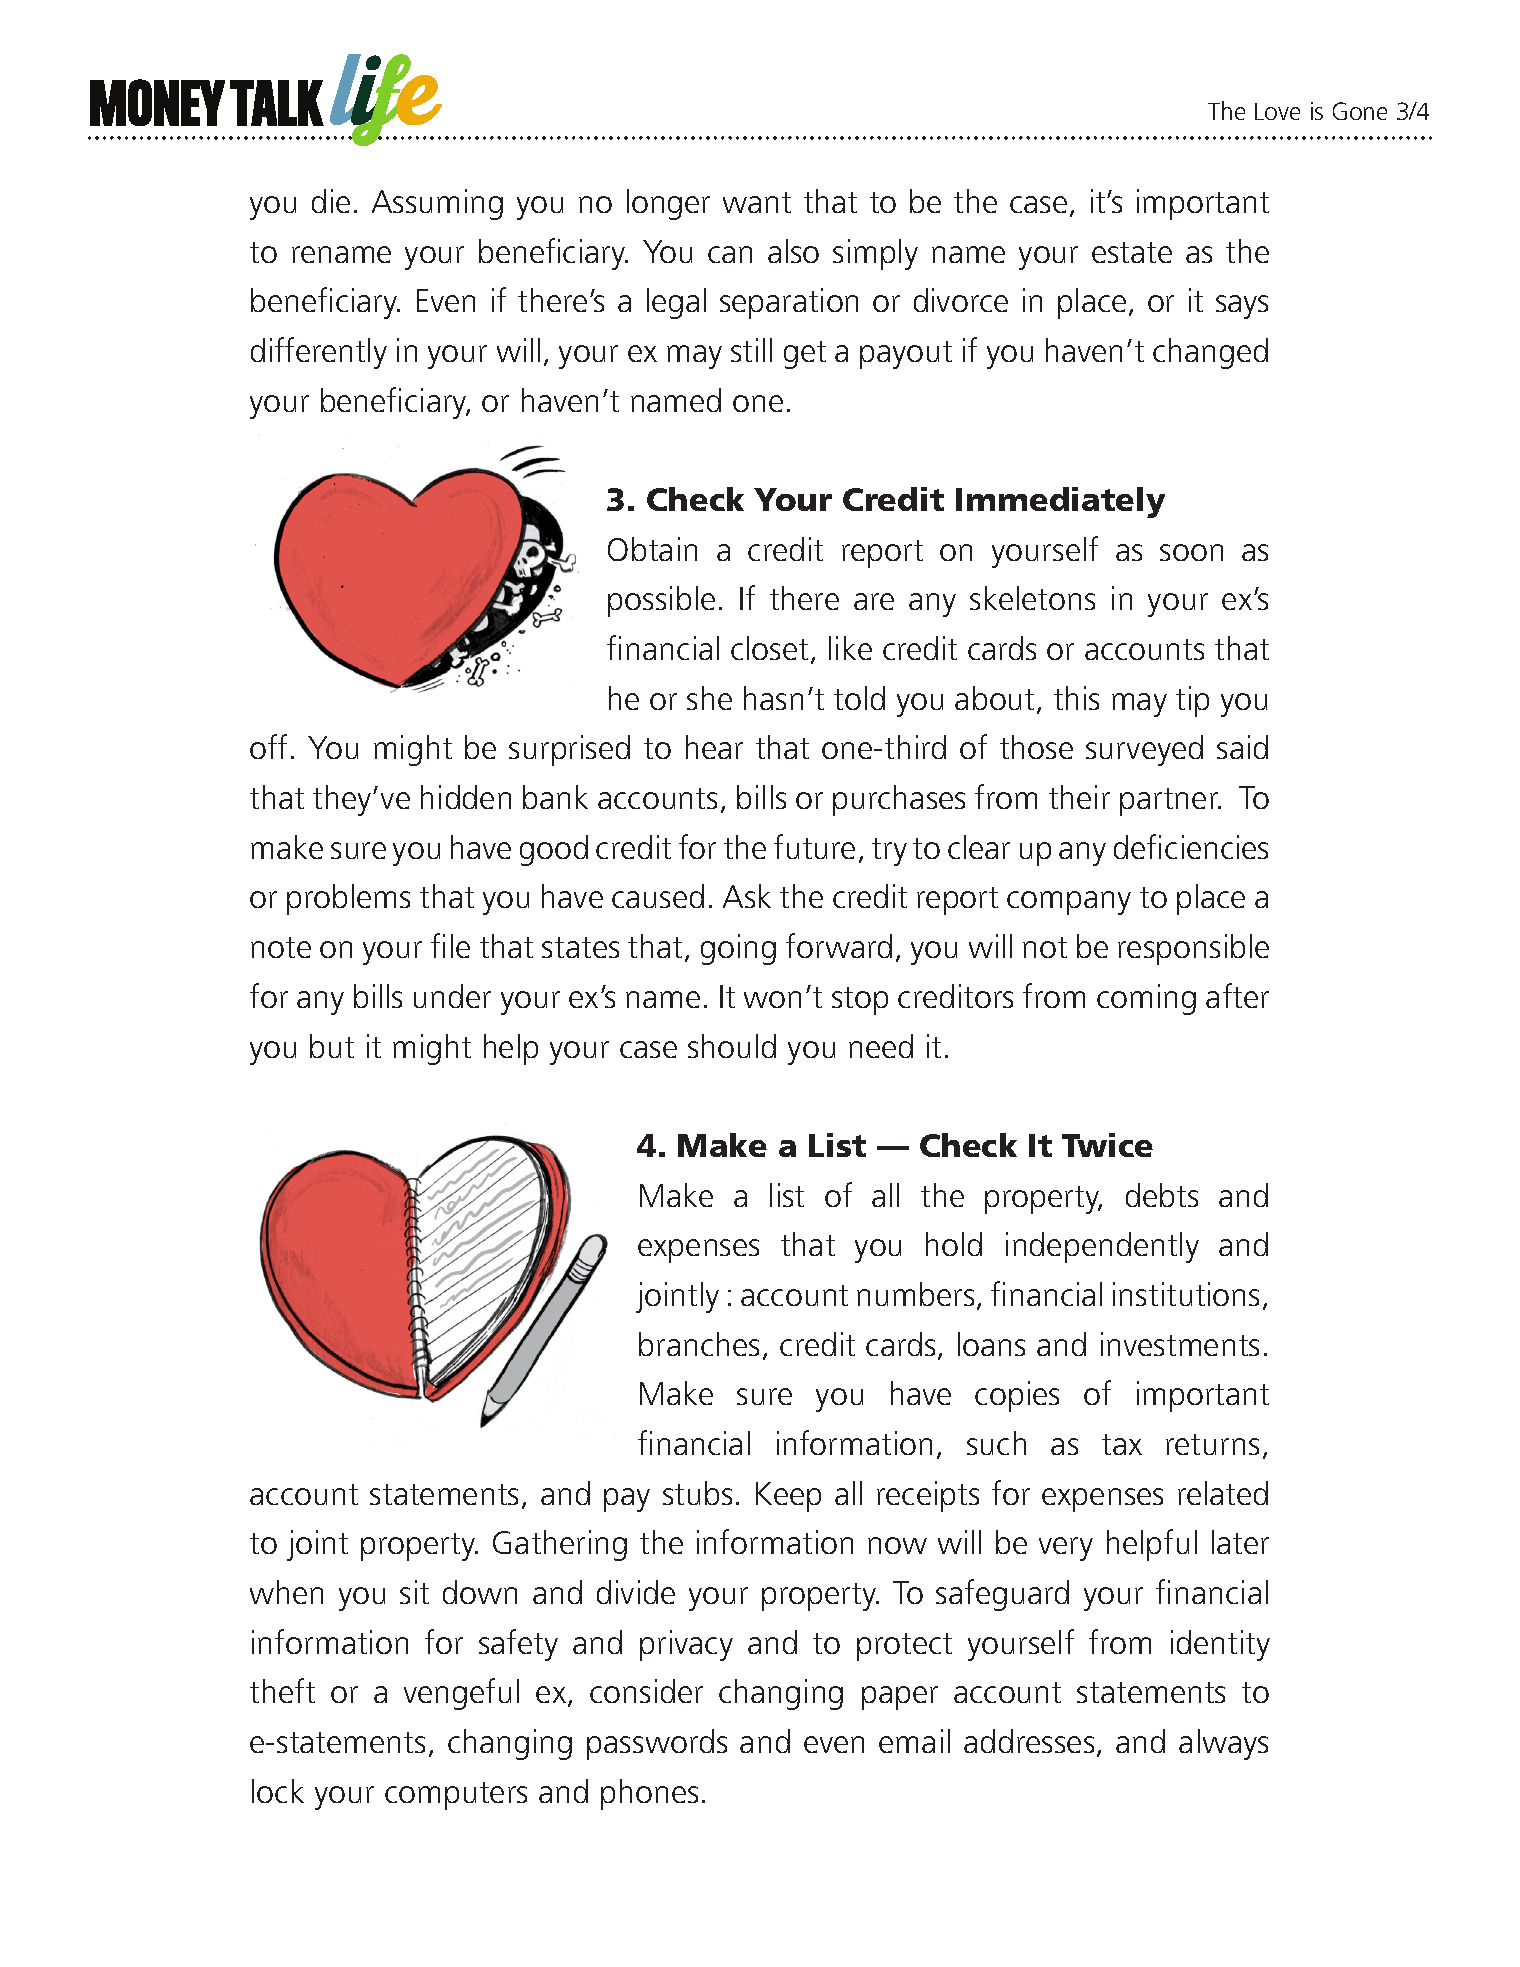 This screenshot has height=1967, width=1520. Describe the element at coordinates (437, 204) in the screenshot. I see `Assuming` at that location.
